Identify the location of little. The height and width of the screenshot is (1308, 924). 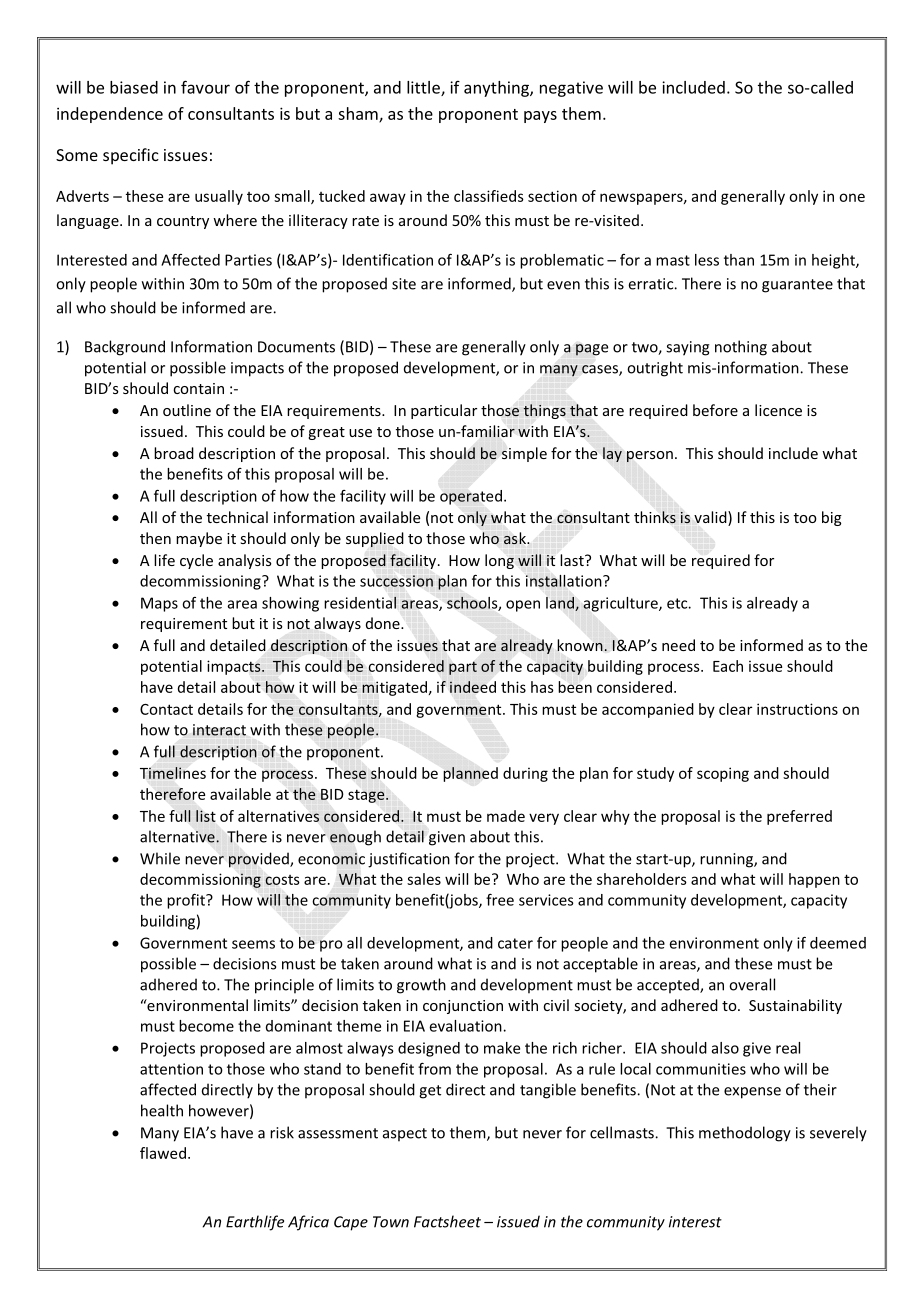
(424, 88).
